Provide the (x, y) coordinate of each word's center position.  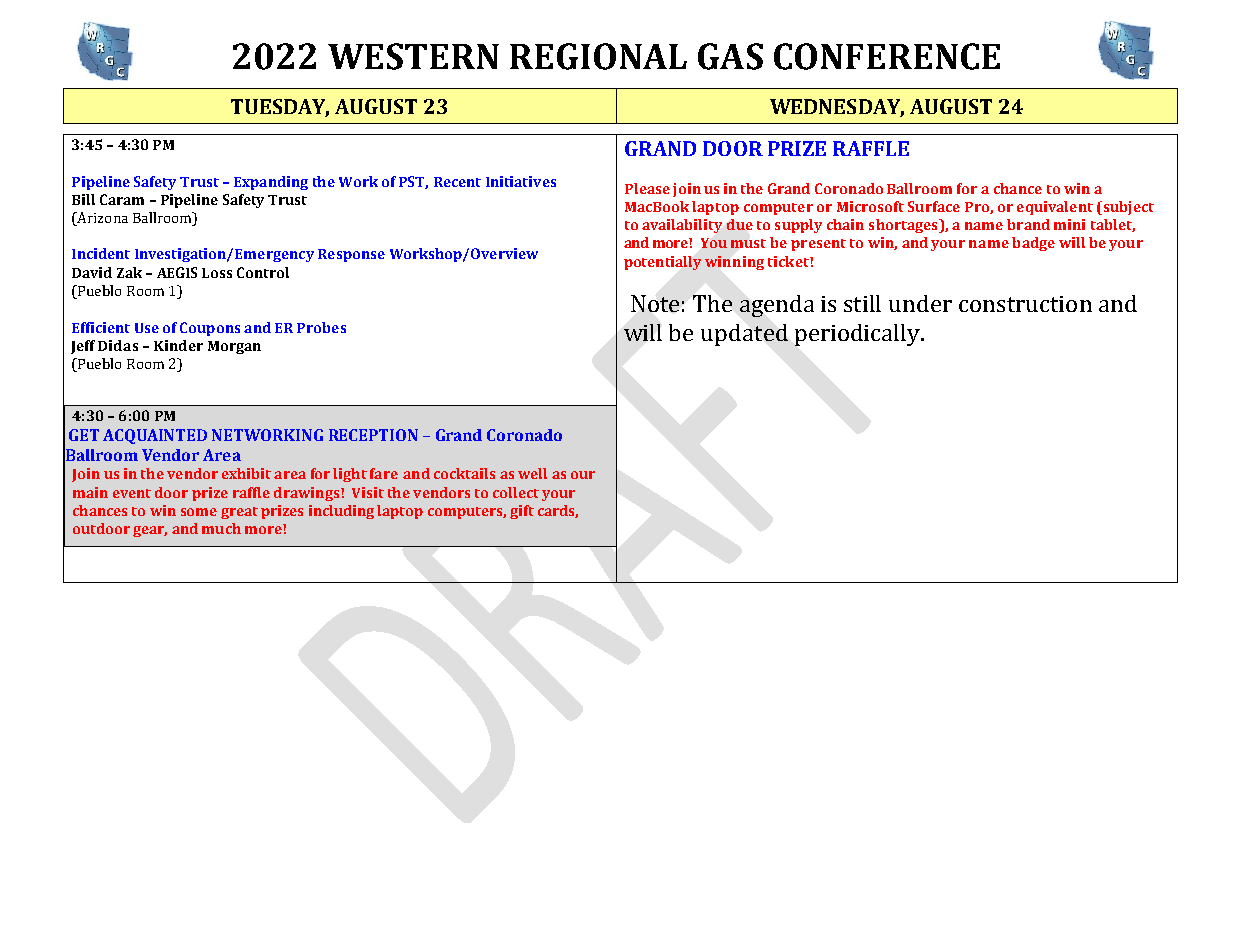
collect (516, 492)
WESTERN (413, 56)
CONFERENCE (887, 56)
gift (522, 512)
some (199, 512)
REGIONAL (598, 56)
